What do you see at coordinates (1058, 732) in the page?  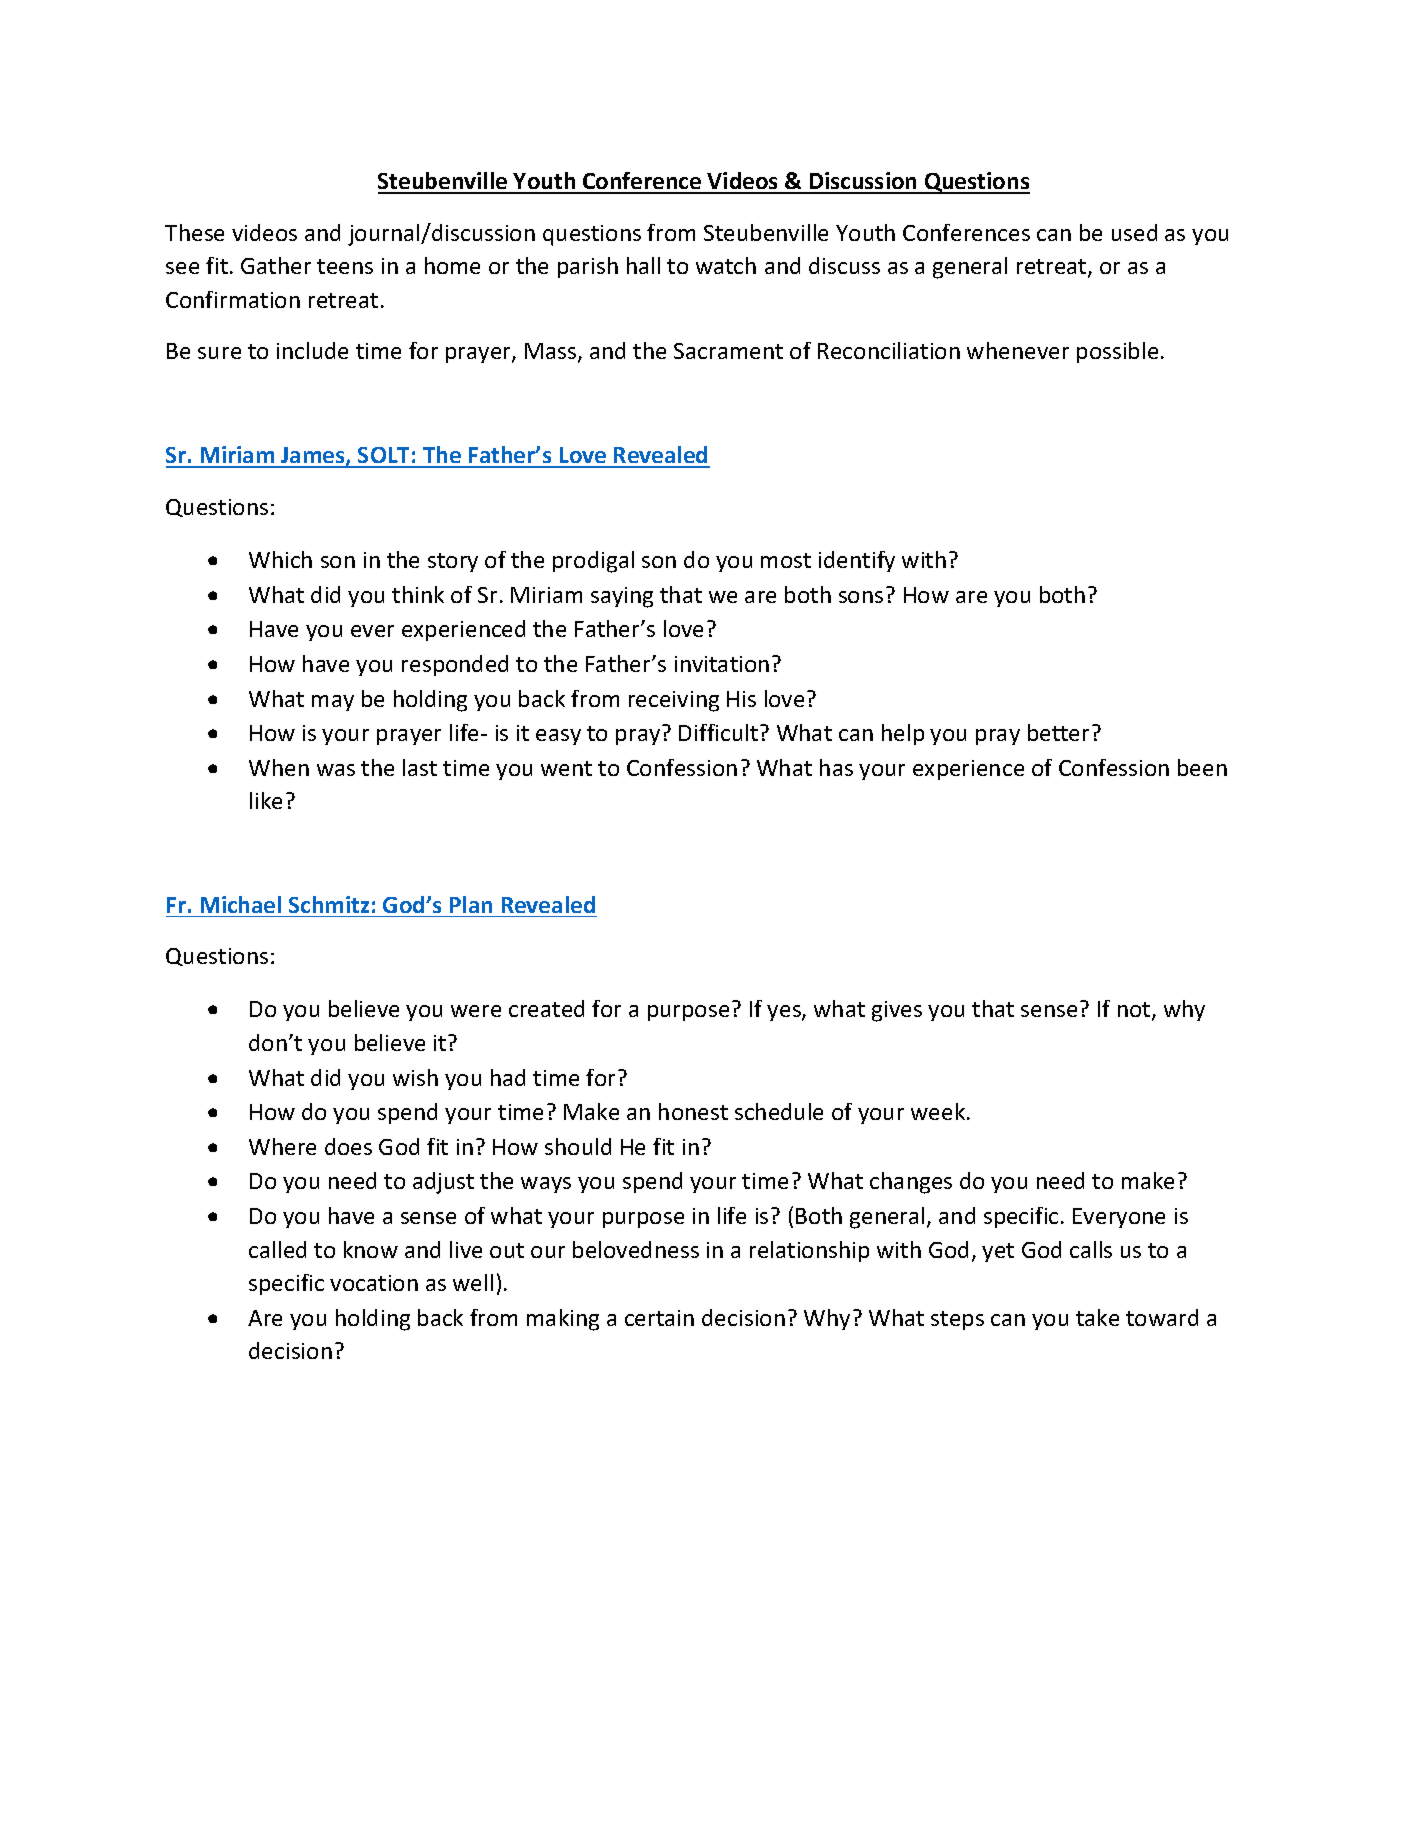 I see `better` at bounding box center [1058, 732].
